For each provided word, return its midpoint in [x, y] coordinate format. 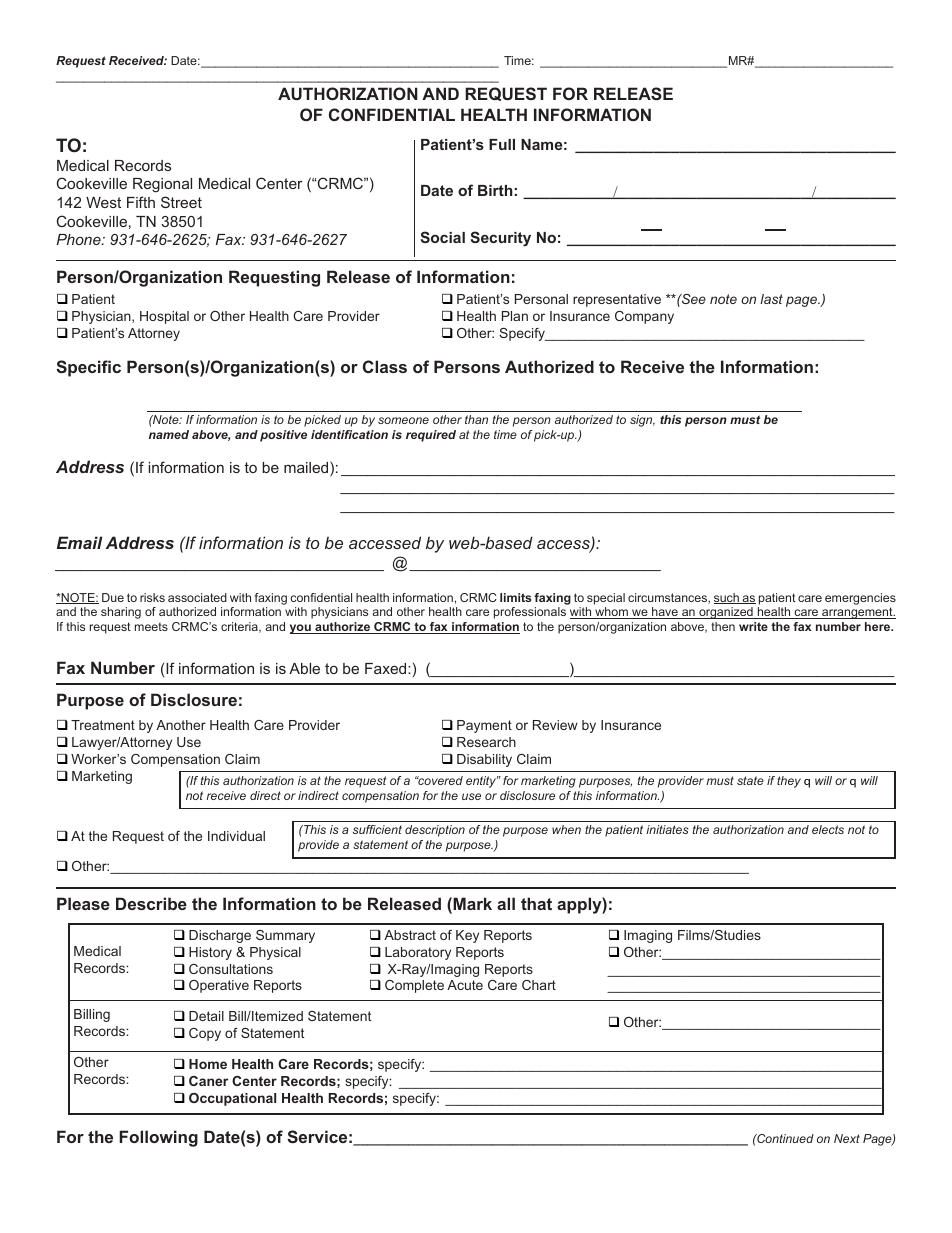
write [753, 626]
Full [502, 144]
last [771, 299]
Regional [162, 185]
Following [158, 1138]
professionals [530, 613]
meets [151, 627]
